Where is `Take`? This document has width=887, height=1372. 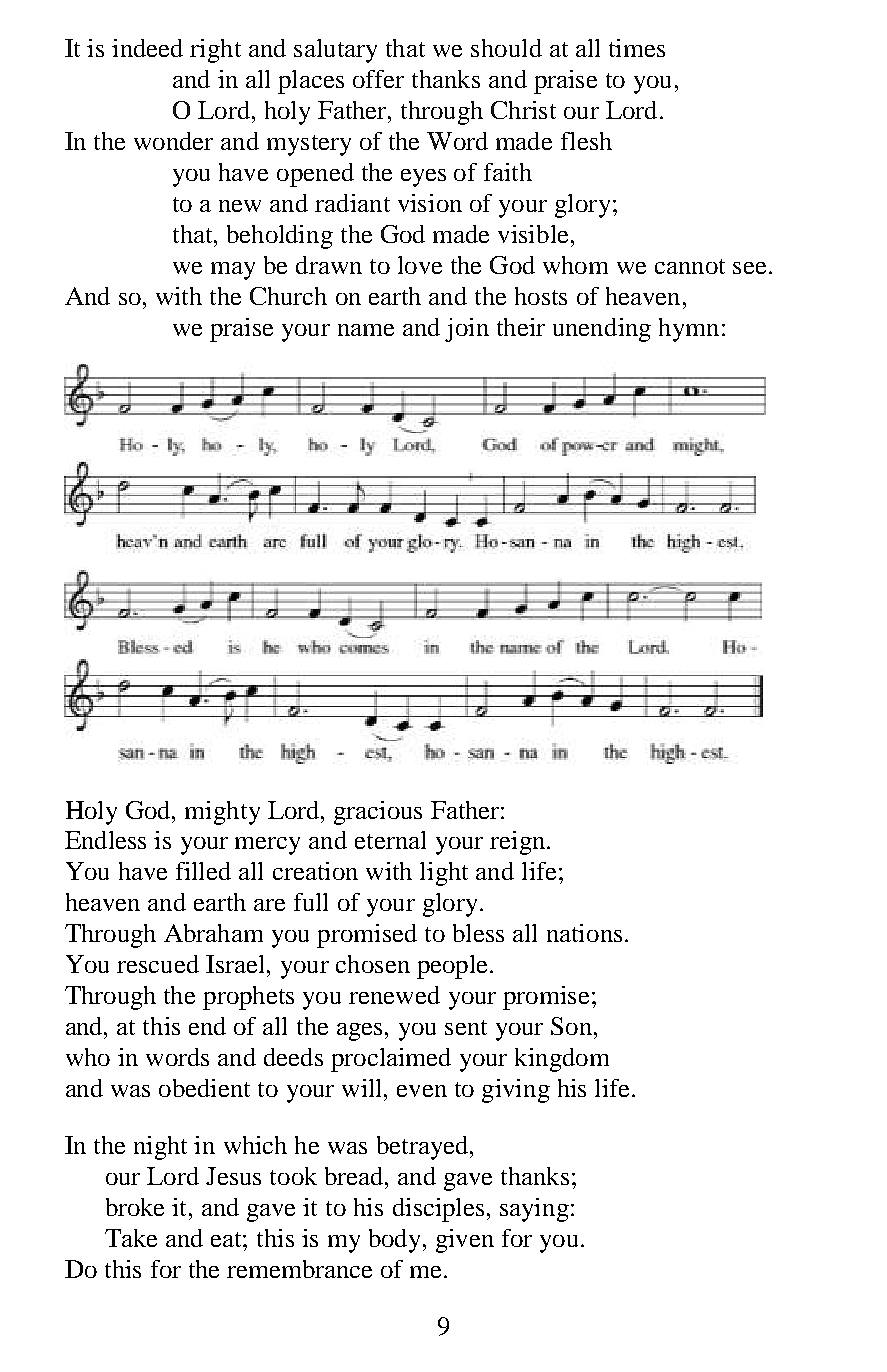 Take is located at coordinates (131, 1238).
